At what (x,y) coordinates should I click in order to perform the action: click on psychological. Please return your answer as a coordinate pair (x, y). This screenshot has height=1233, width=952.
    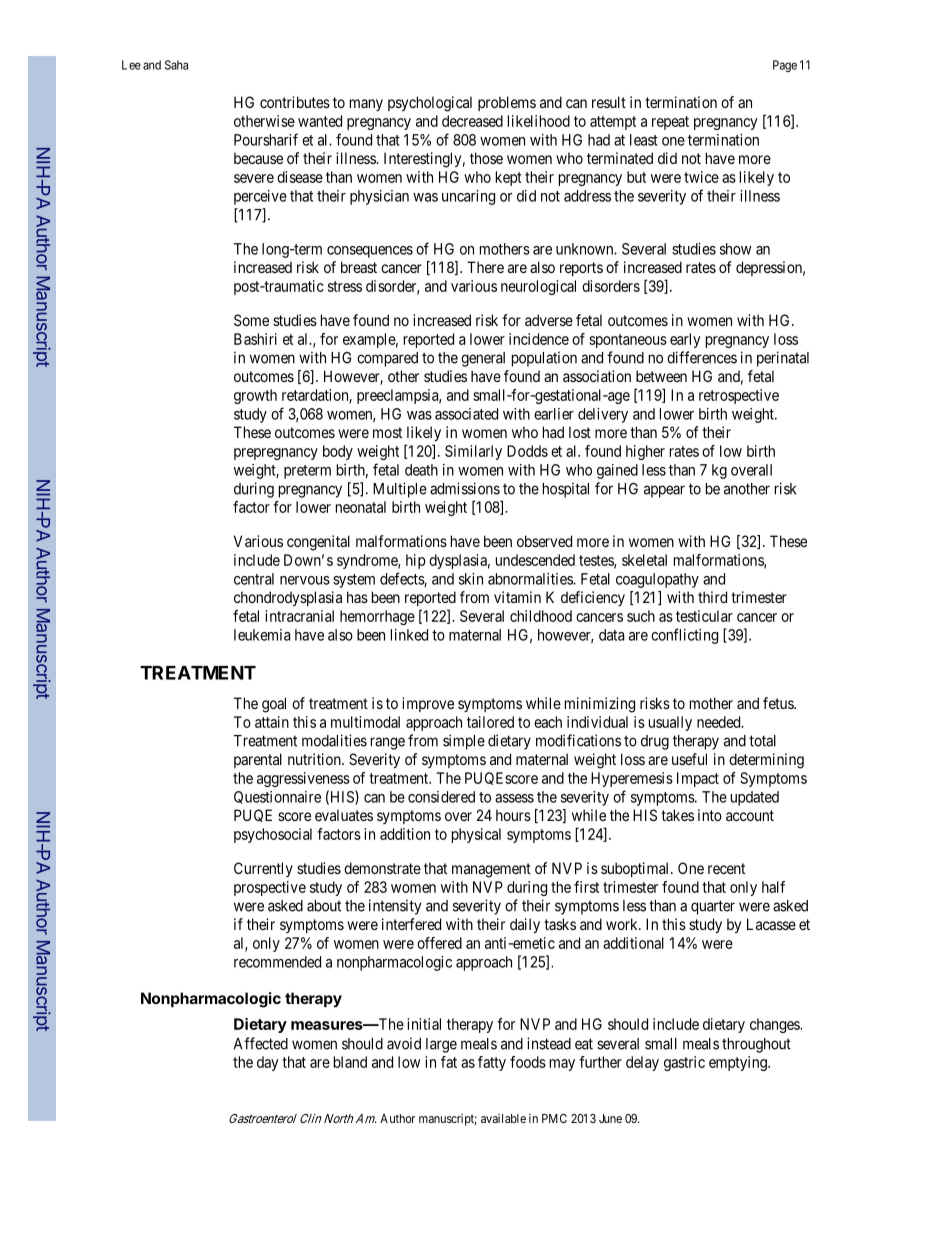
    Looking at the image, I should click on (430, 104).
